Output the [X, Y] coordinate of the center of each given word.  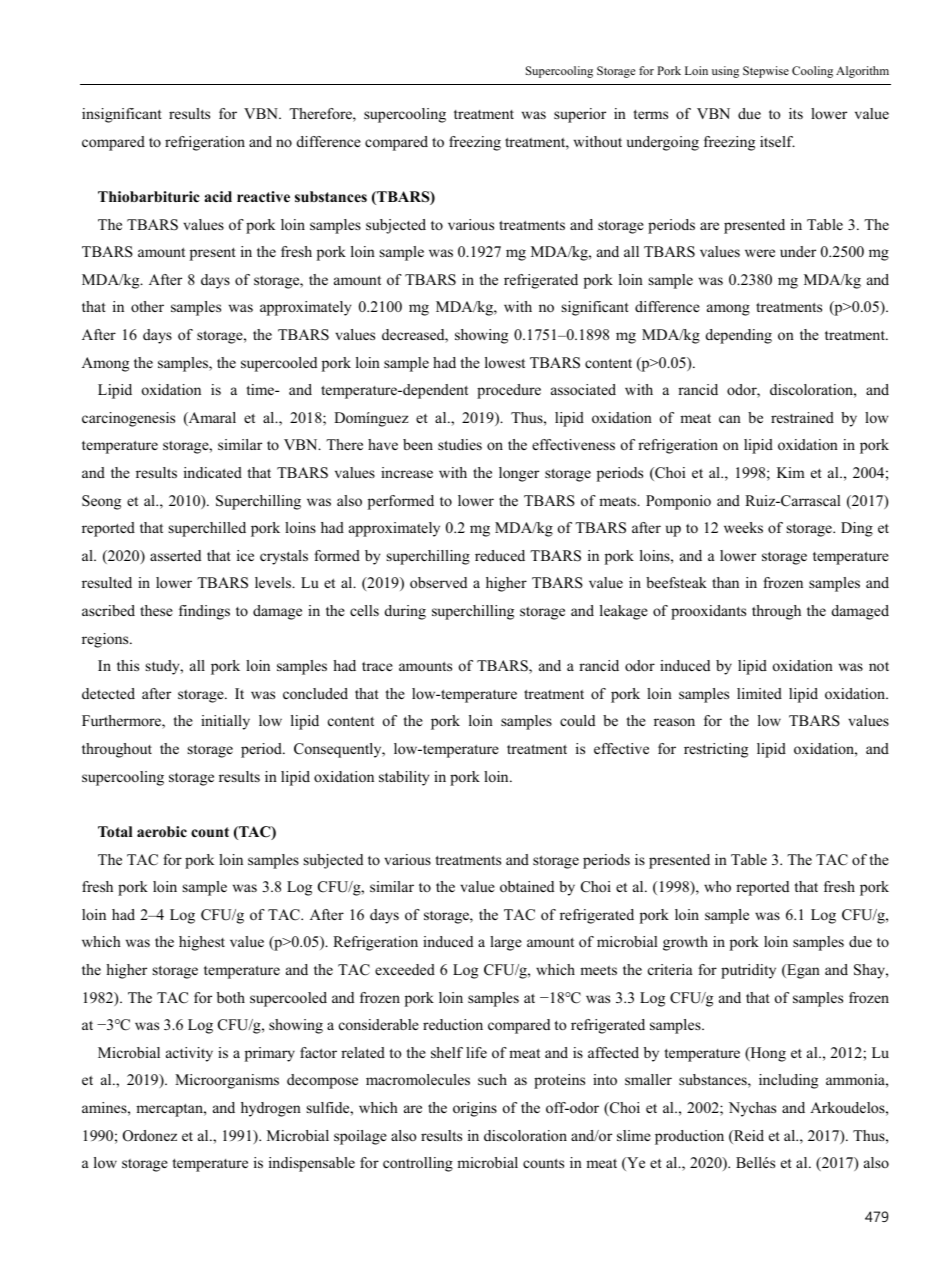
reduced [500, 555]
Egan [802, 971]
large [506, 943]
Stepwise [766, 72]
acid [218, 196]
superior [580, 115]
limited [759, 693]
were [760, 253]
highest [202, 943]
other [147, 306]
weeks [743, 527]
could [577, 720]
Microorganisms [227, 1081]
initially [225, 722]
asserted [175, 555]
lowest [505, 362]
